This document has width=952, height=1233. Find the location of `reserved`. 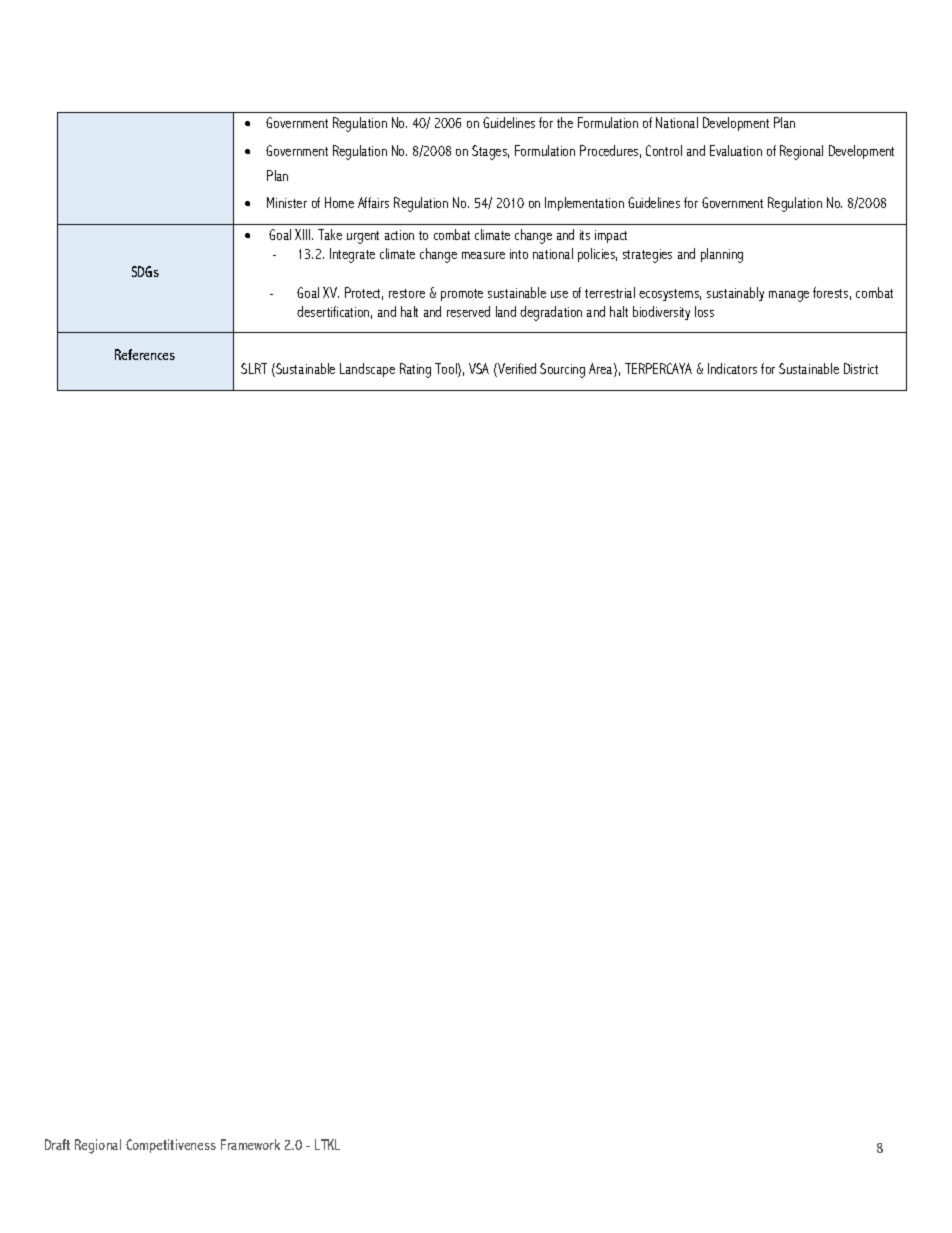

reserved is located at coordinates (468, 311).
